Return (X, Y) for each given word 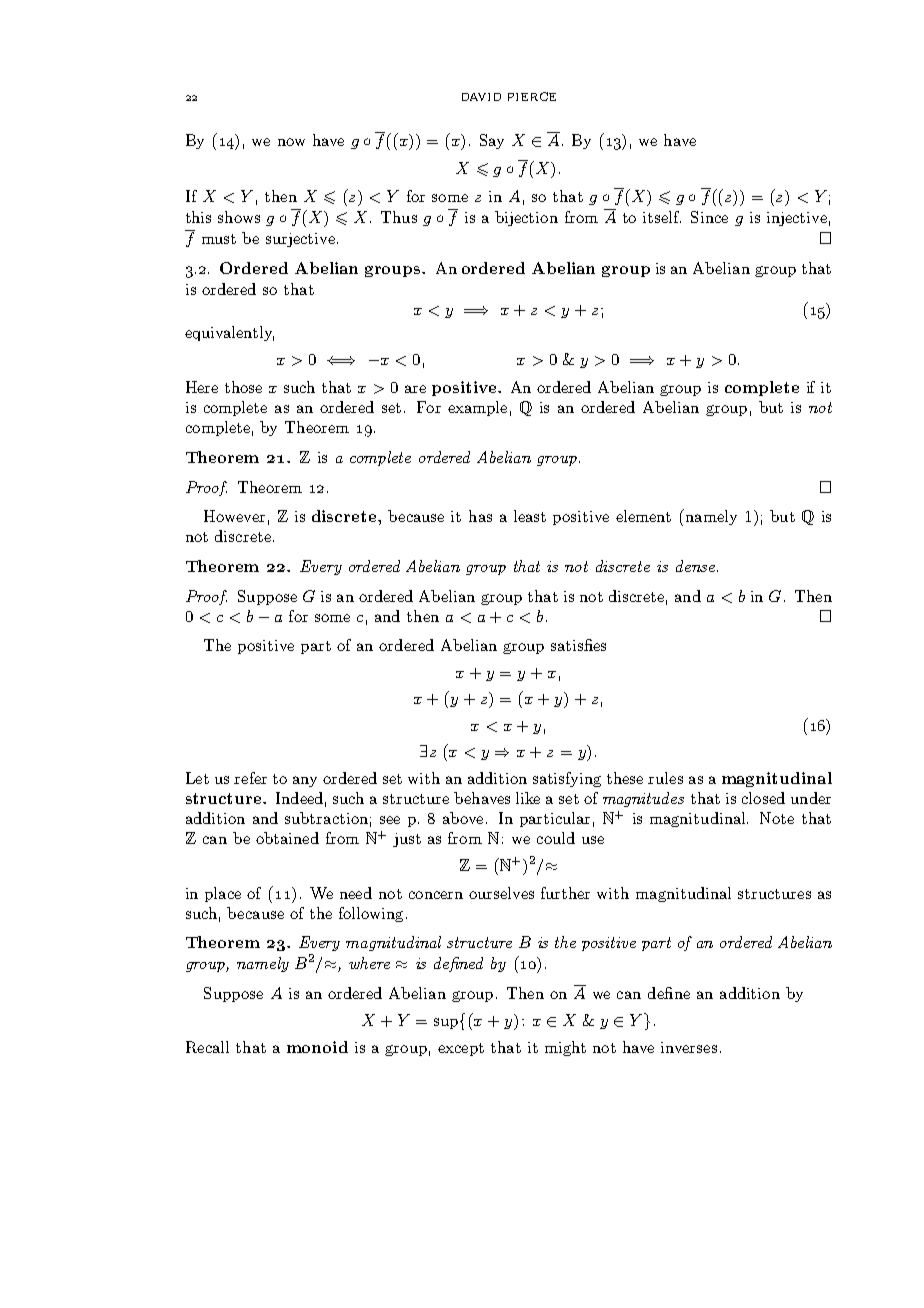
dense (695, 566)
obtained (287, 838)
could (556, 838)
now (291, 142)
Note (777, 818)
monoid (317, 1047)
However (234, 516)
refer (250, 778)
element (643, 516)
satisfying (567, 779)
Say (492, 141)
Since (709, 217)
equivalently (229, 333)
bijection (526, 218)
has (480, 516)
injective (797, 219)
